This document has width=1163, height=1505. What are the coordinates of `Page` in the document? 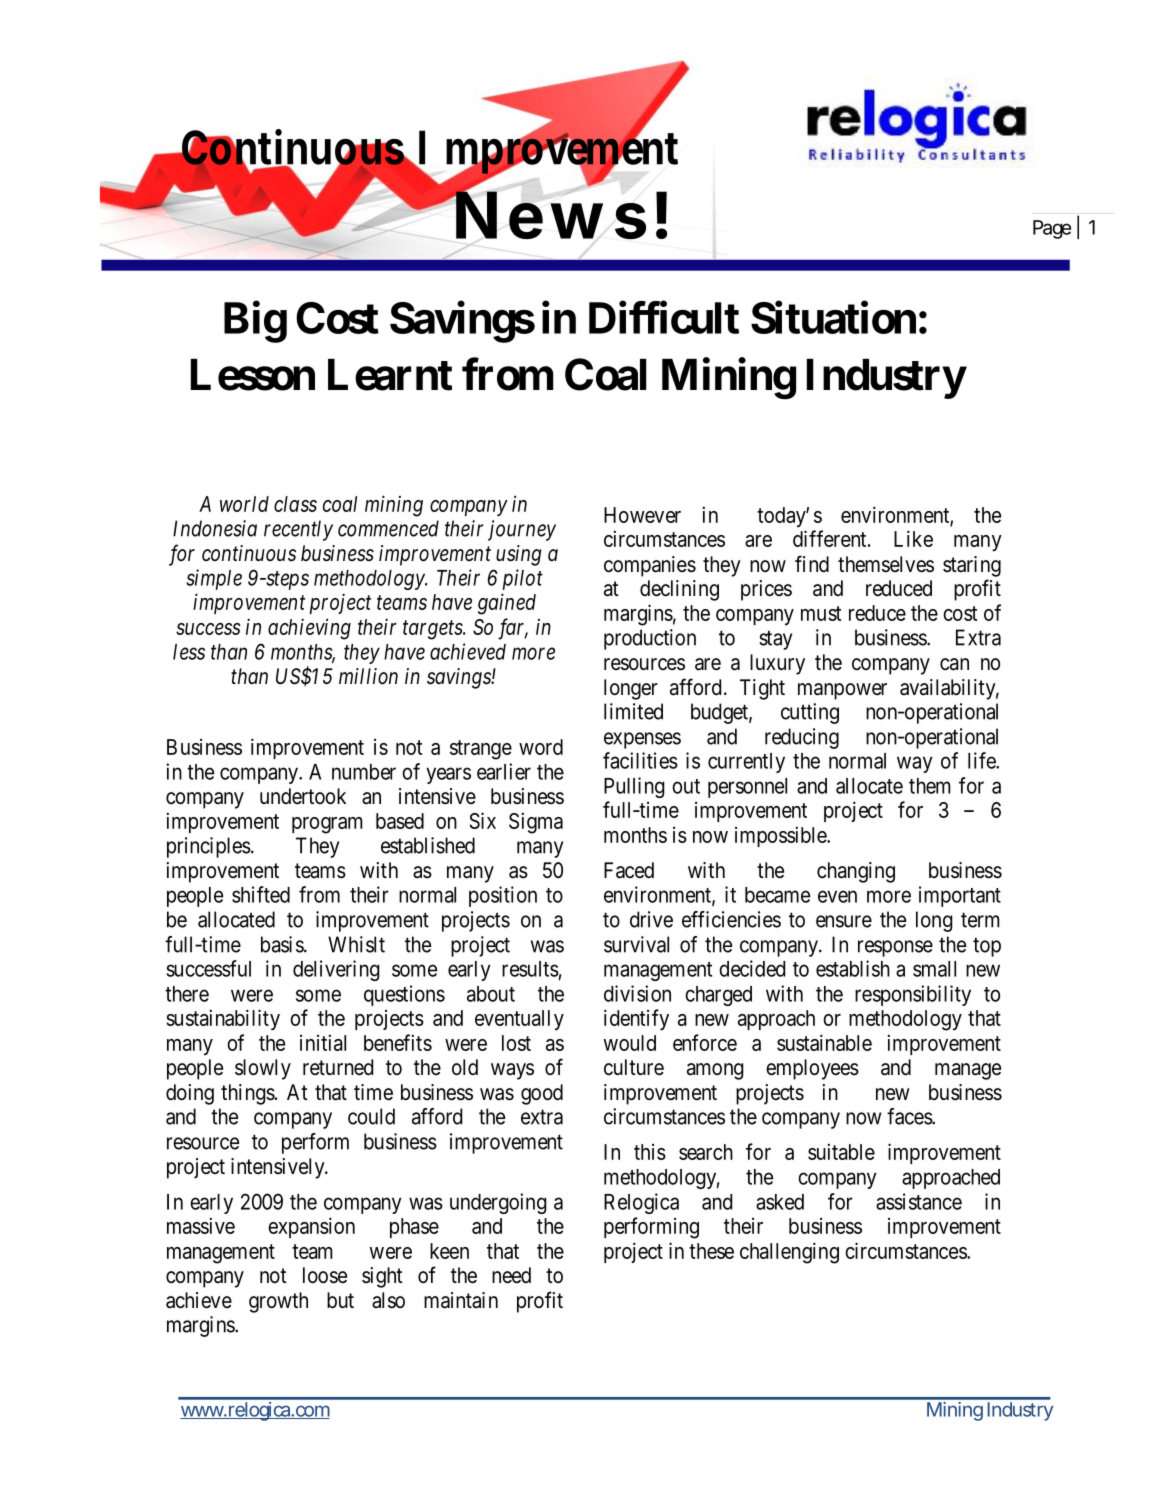 It's located at (1052, 229).
